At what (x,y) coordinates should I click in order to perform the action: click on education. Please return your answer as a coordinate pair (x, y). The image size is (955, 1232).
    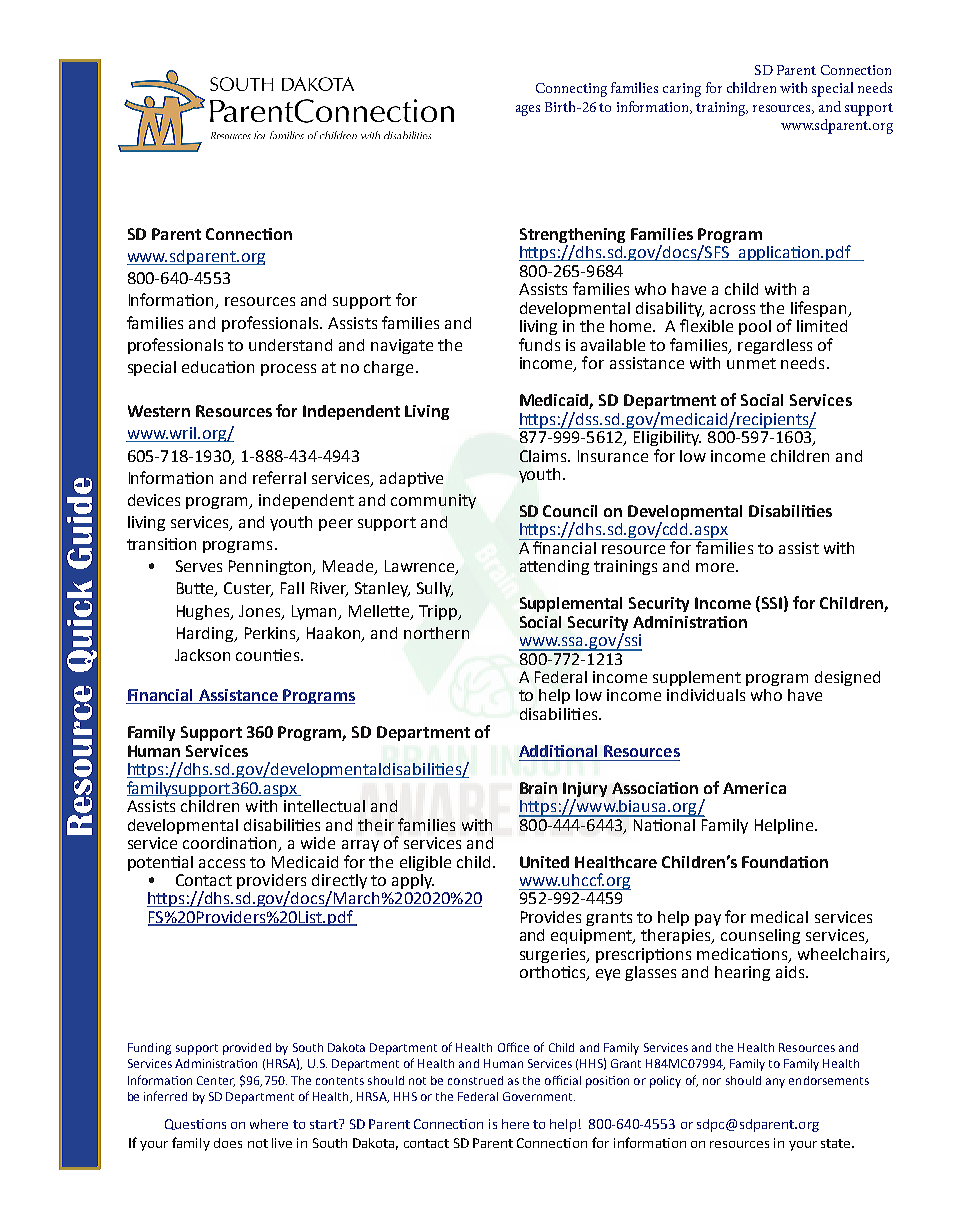
    Looking at the image, I should click on (218, 367).
